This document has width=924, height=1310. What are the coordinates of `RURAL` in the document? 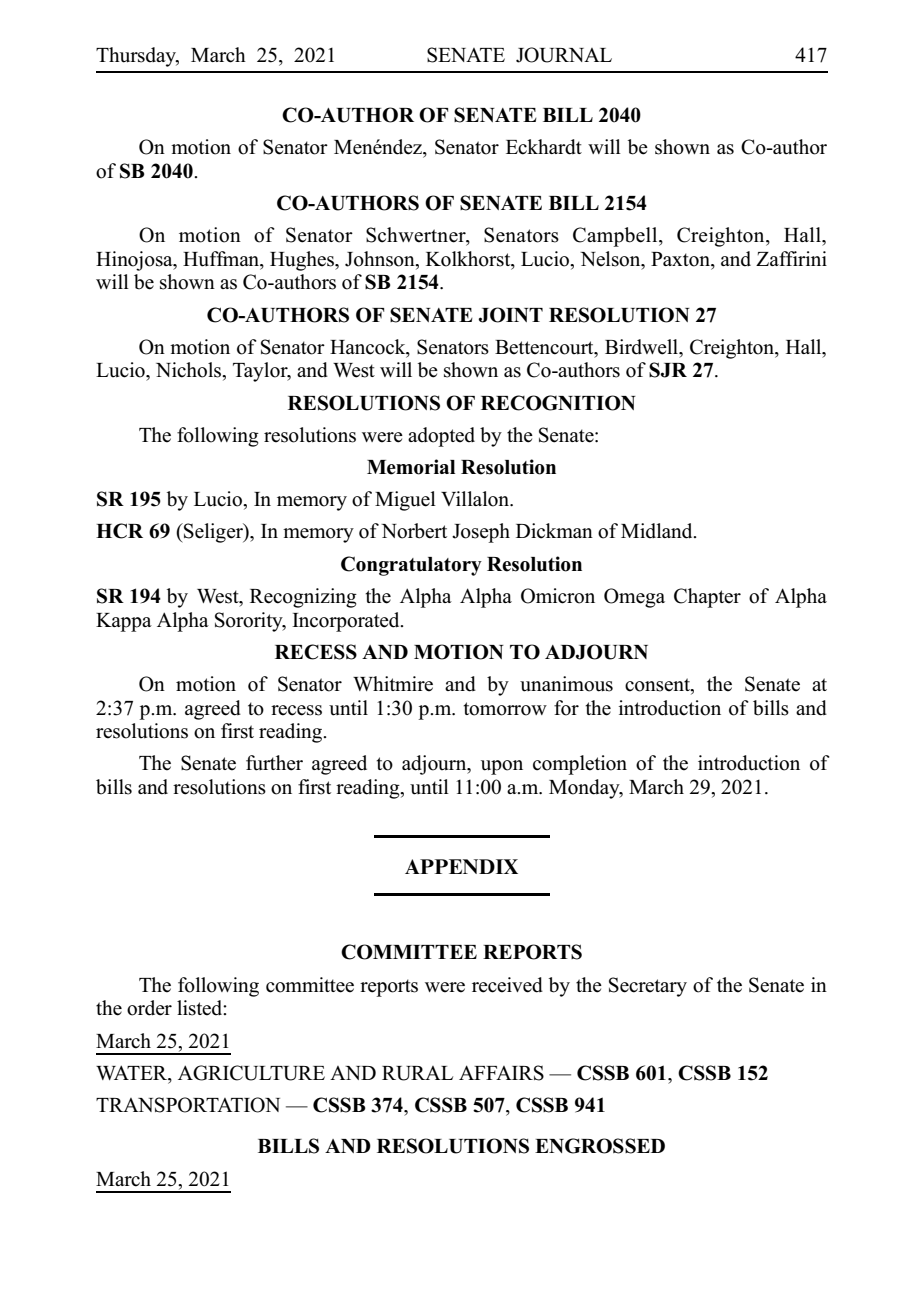 It's located at (417, 1073).
